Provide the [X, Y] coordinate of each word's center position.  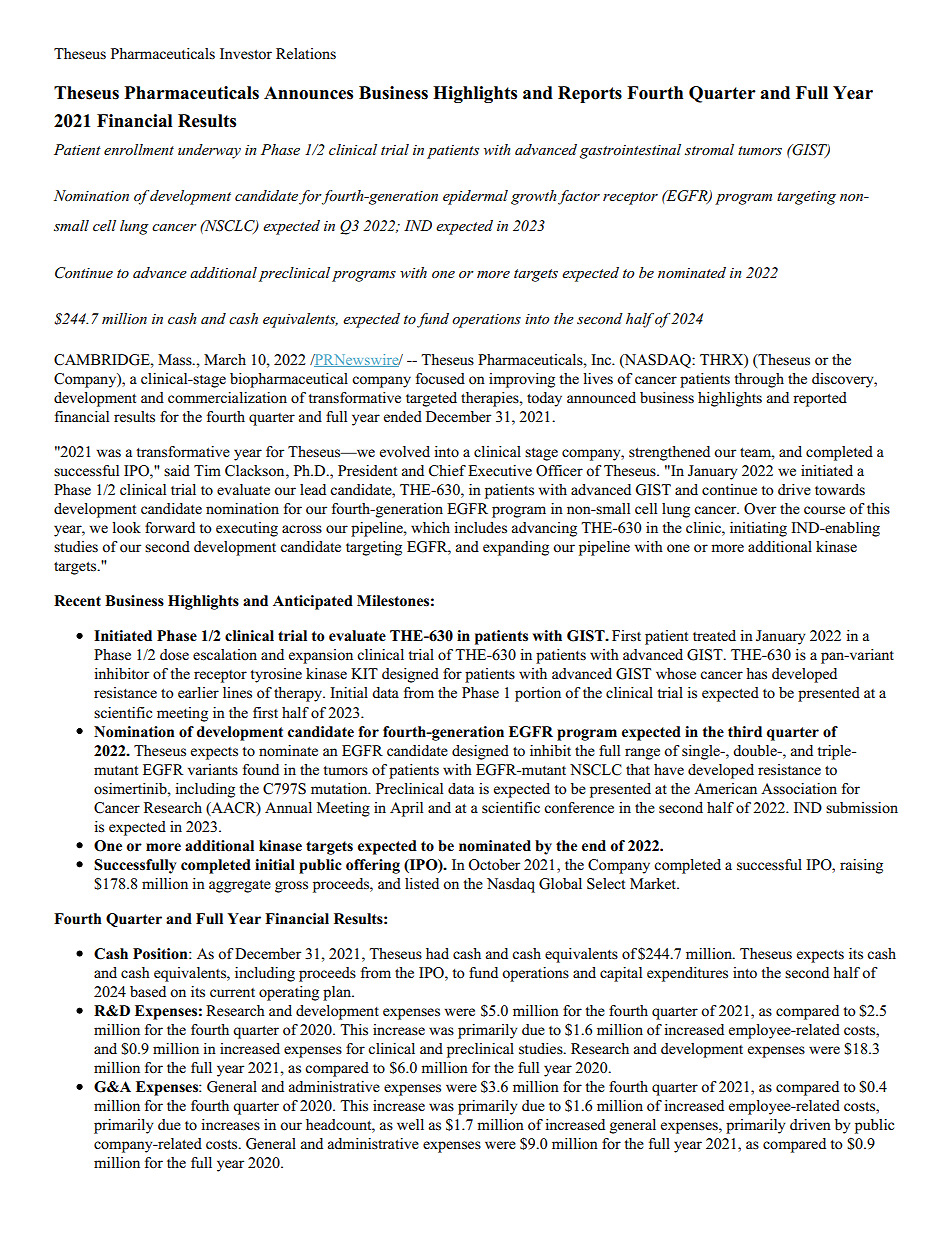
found [261, 770]
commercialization [227, 398]
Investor [246, 54]
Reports [590, 94]
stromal [709, 149]
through [759, 380]
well [410, 1124]
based [148, 991]
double [756, 751]
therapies [491, 399]
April [406, 809]
